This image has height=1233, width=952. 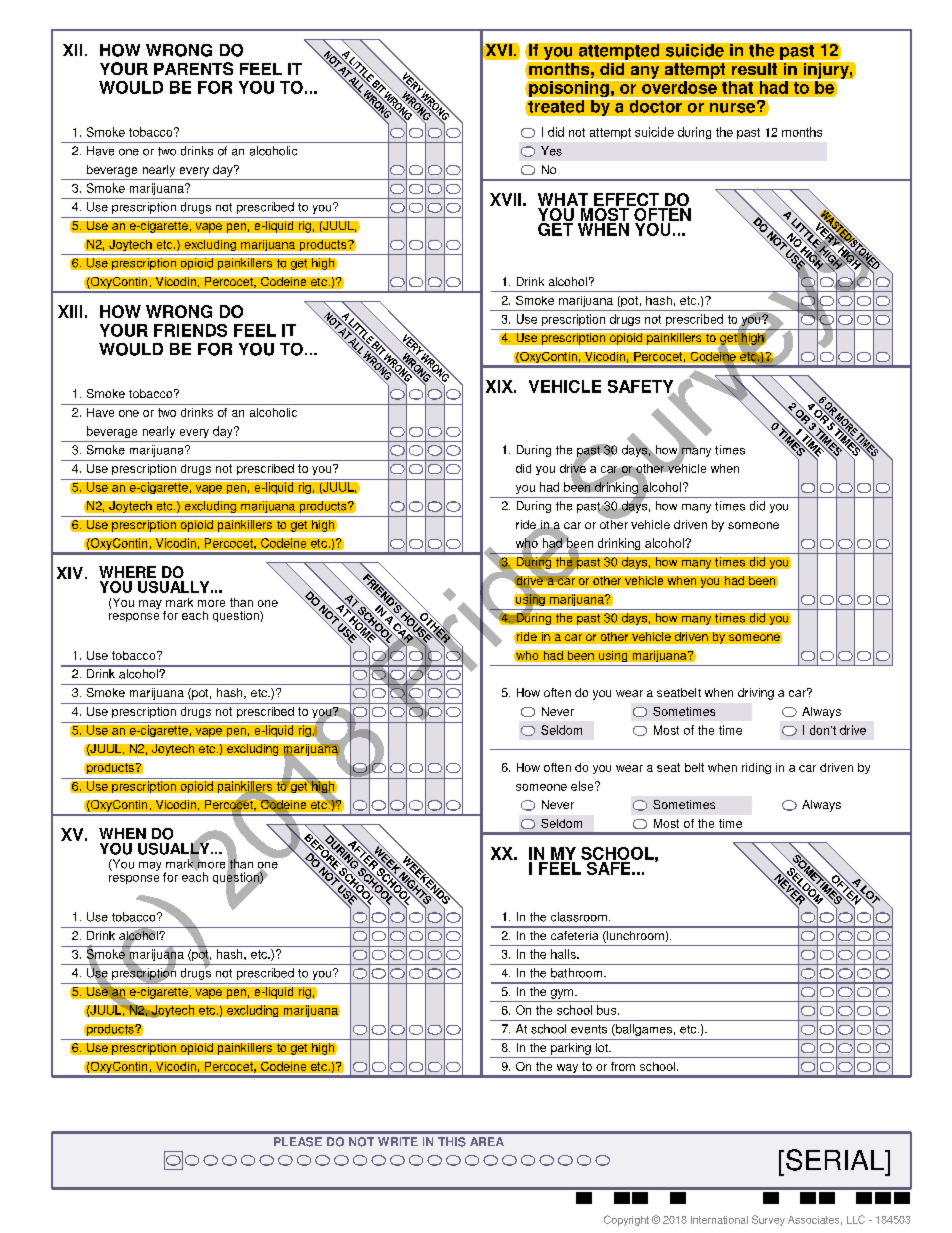 What do you see at coordinates (70, 311) in the image?
I see `XIII` at bounding box center [70, 311].
